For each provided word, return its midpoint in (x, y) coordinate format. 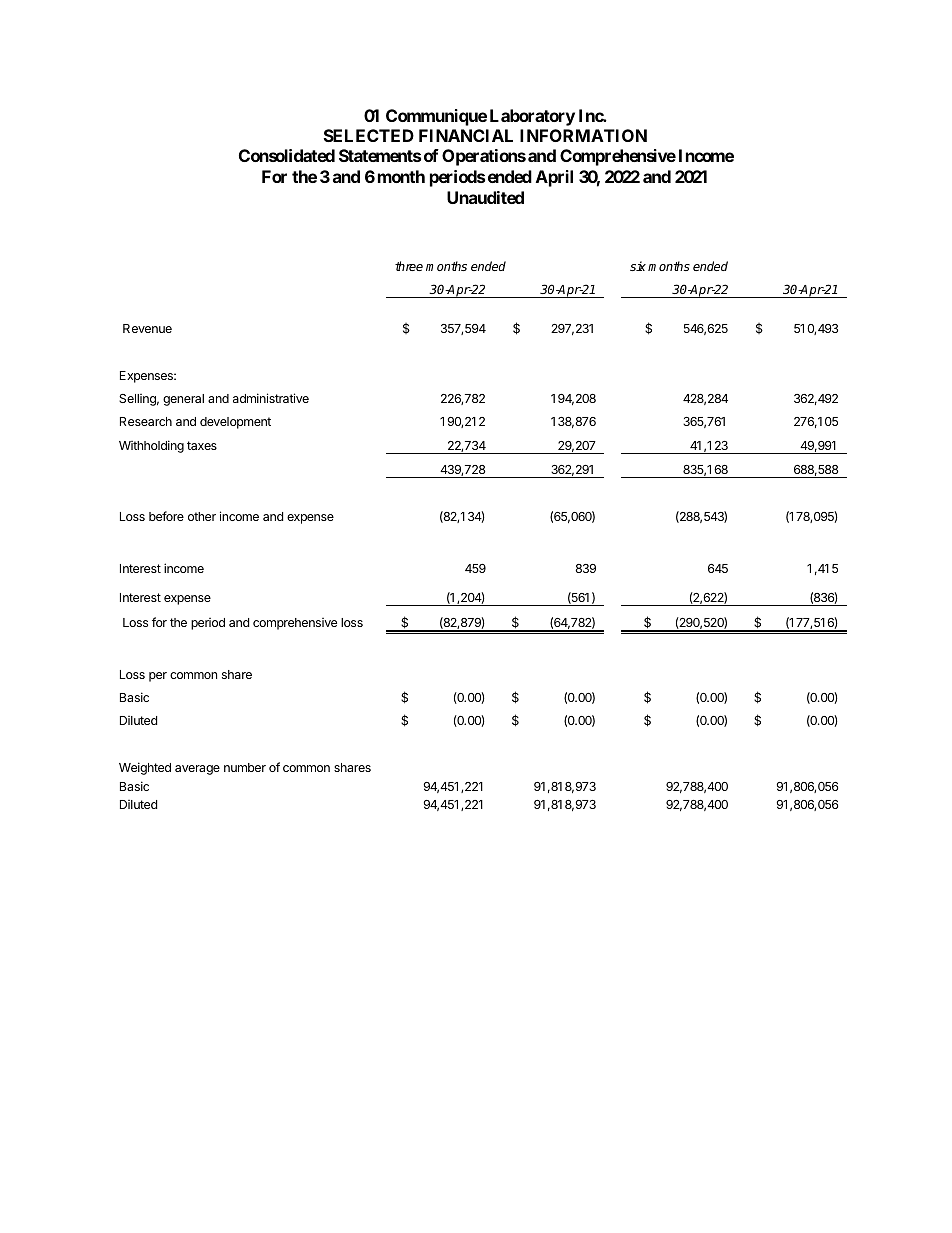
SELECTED (369, 135)
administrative (271, 398)
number (245, 767)
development (235, 423)
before (166, 516)
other (202, 516)
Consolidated (287, 155)
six (638, 266)
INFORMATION (583, 135)
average (197, 770)
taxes (202, 445)
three (409, 266)
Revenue (147, 328)
